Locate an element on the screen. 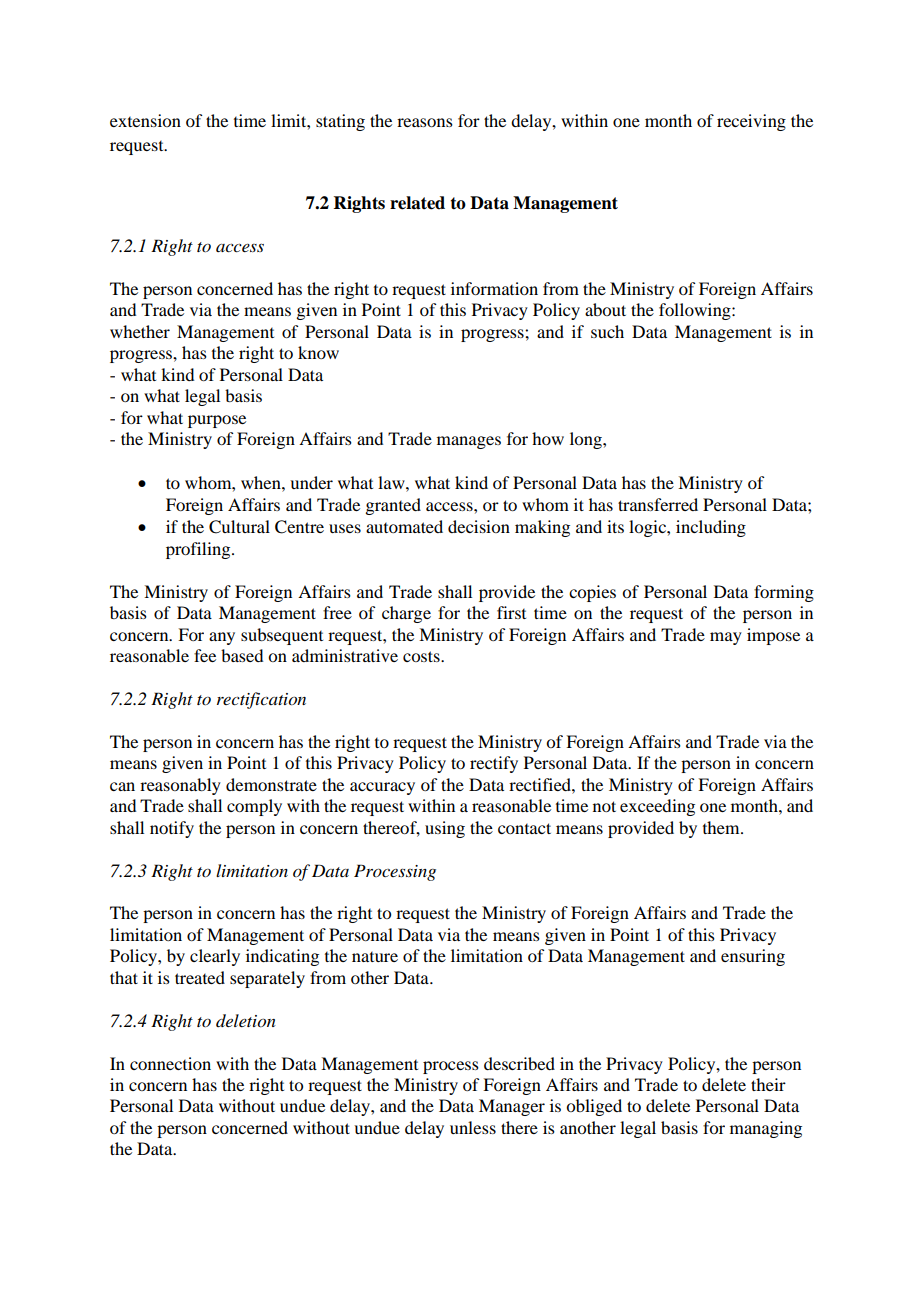 Image resolution: width=924 pixels, height=1308 pixels. reasons is located at coordinates (425, 122).
